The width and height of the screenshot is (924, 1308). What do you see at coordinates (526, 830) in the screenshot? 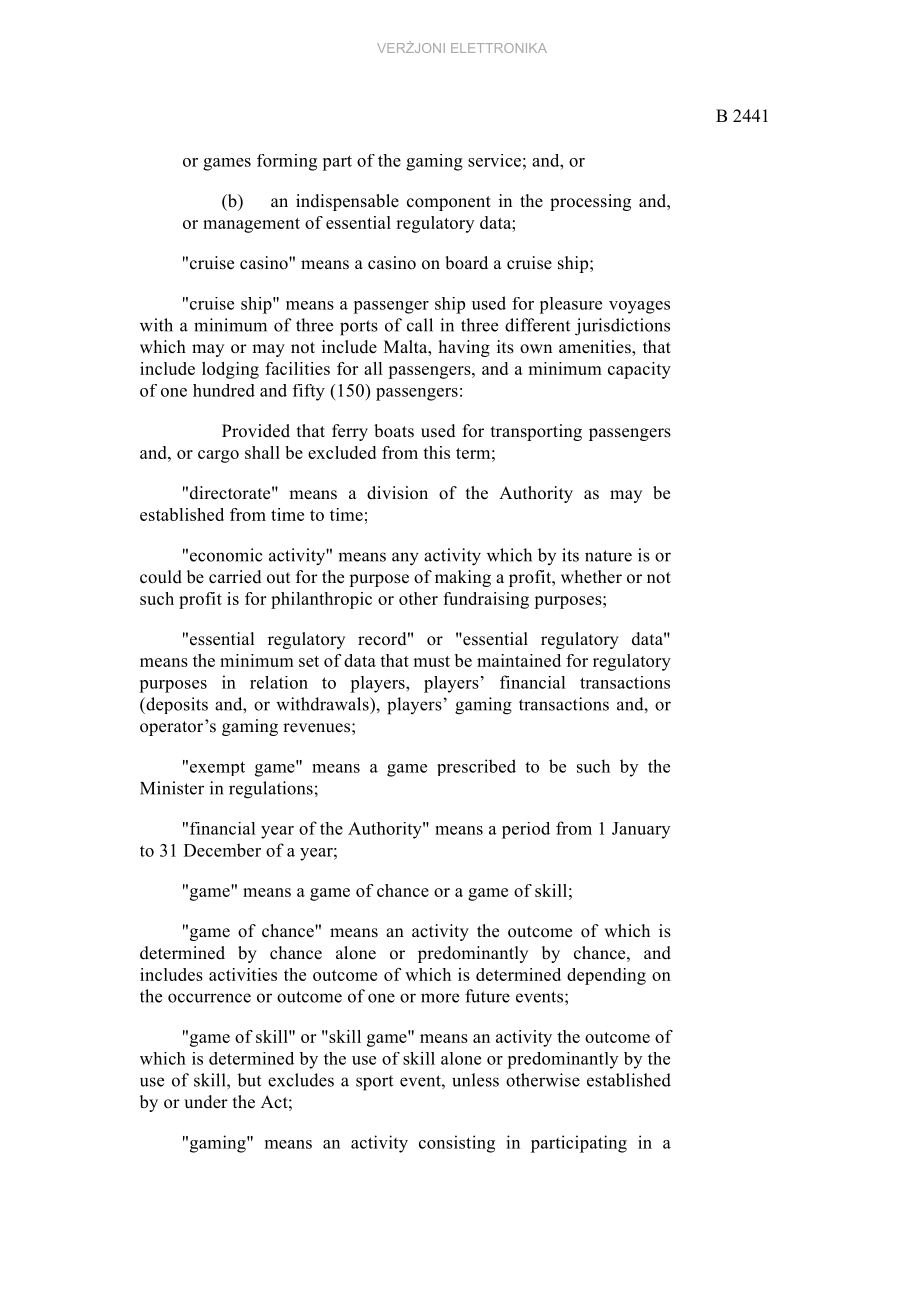
I see `period` at bounding box center [526, 830].
